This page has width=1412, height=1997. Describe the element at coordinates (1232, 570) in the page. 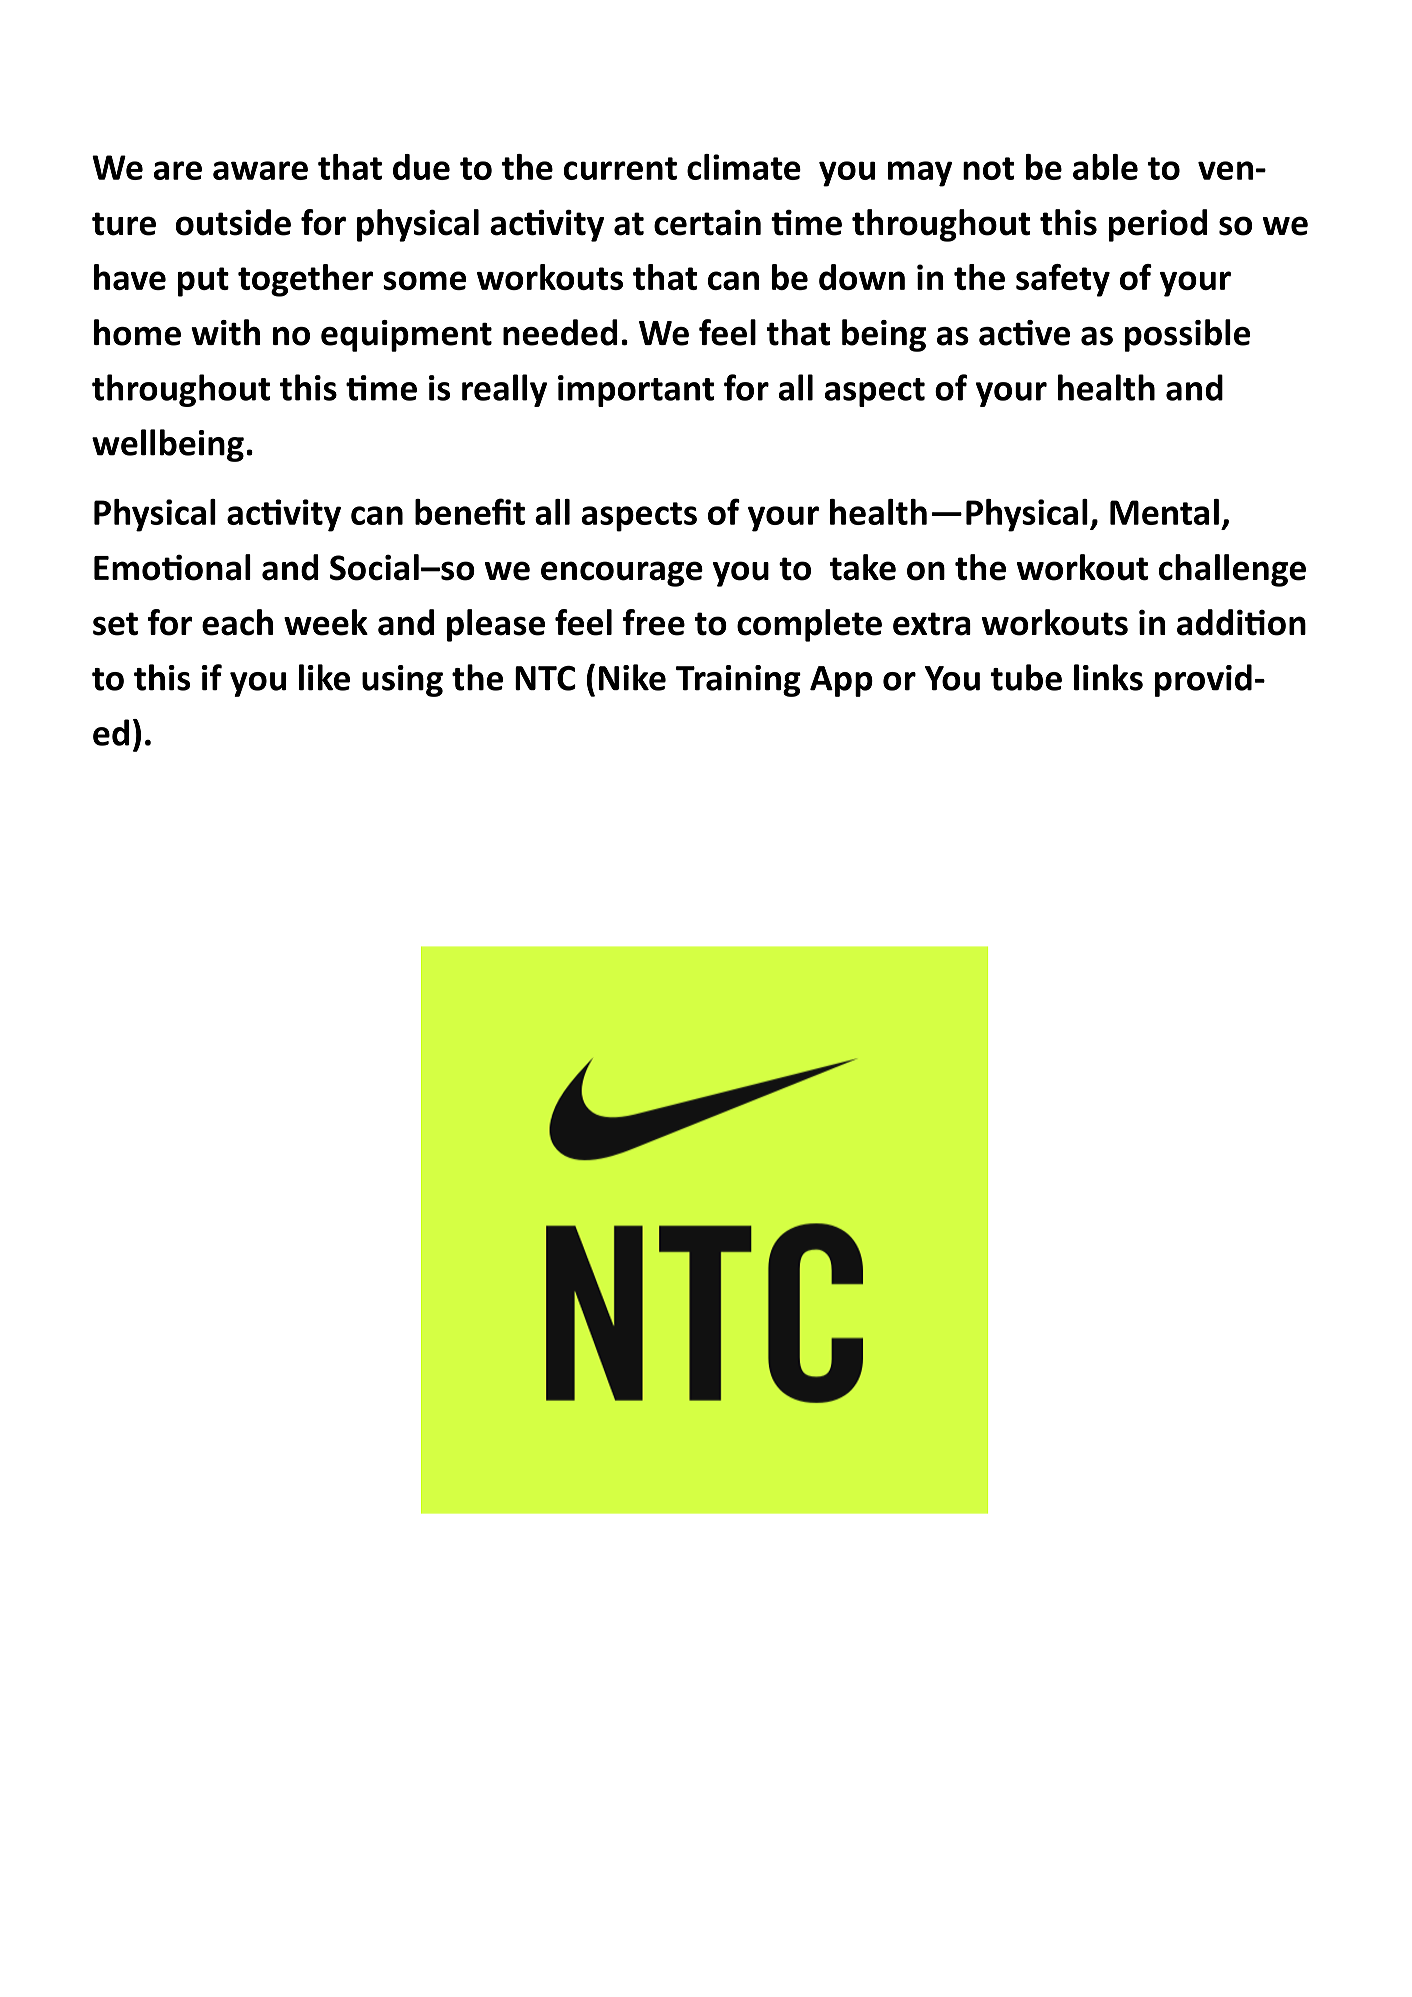

I see `challenge` at that location.
